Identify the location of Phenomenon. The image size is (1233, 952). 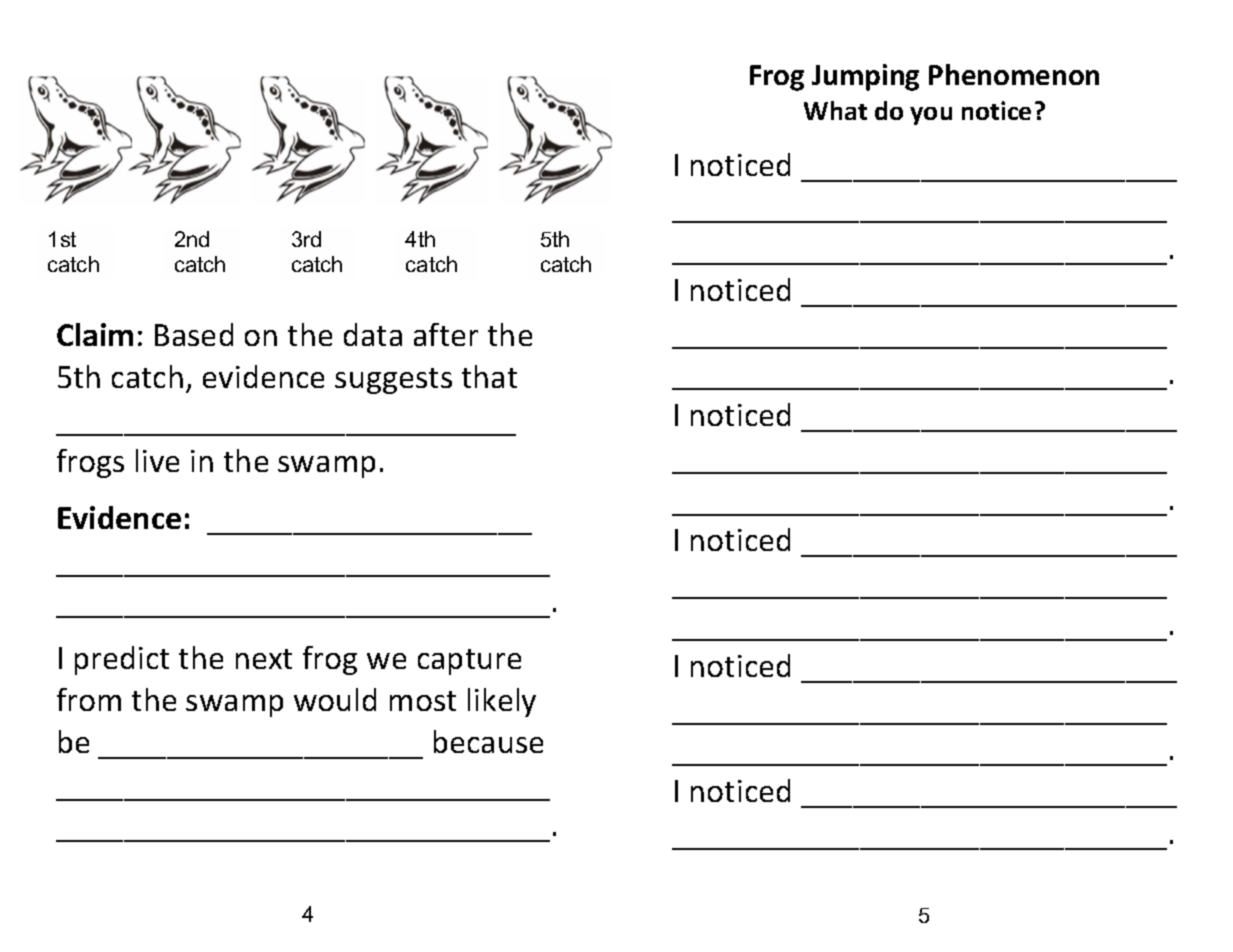
(1014, 74).
